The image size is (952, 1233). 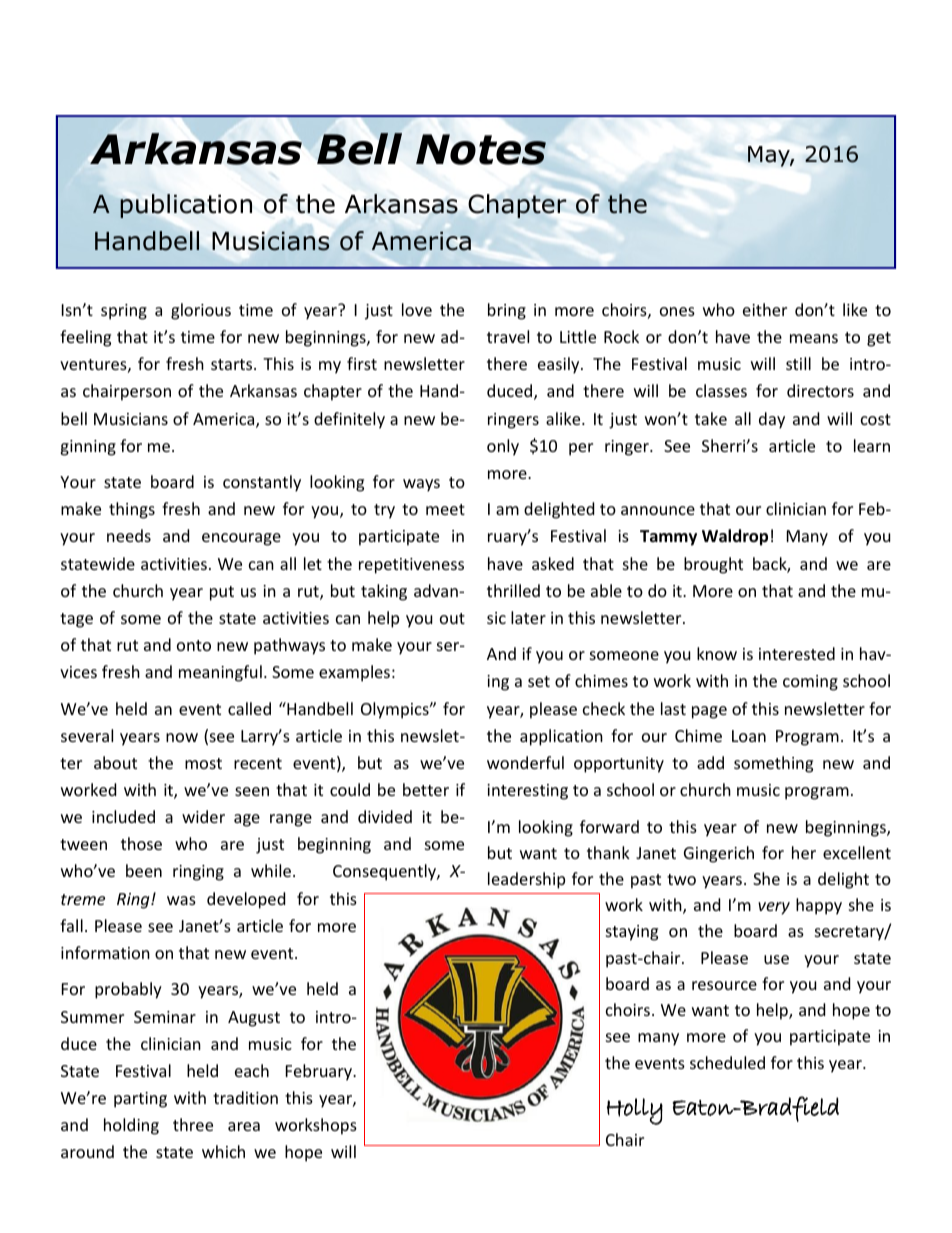 What do you see at coordinates (526, 880) in the image?
I see `leadership` at bounding box center [526, 880].
